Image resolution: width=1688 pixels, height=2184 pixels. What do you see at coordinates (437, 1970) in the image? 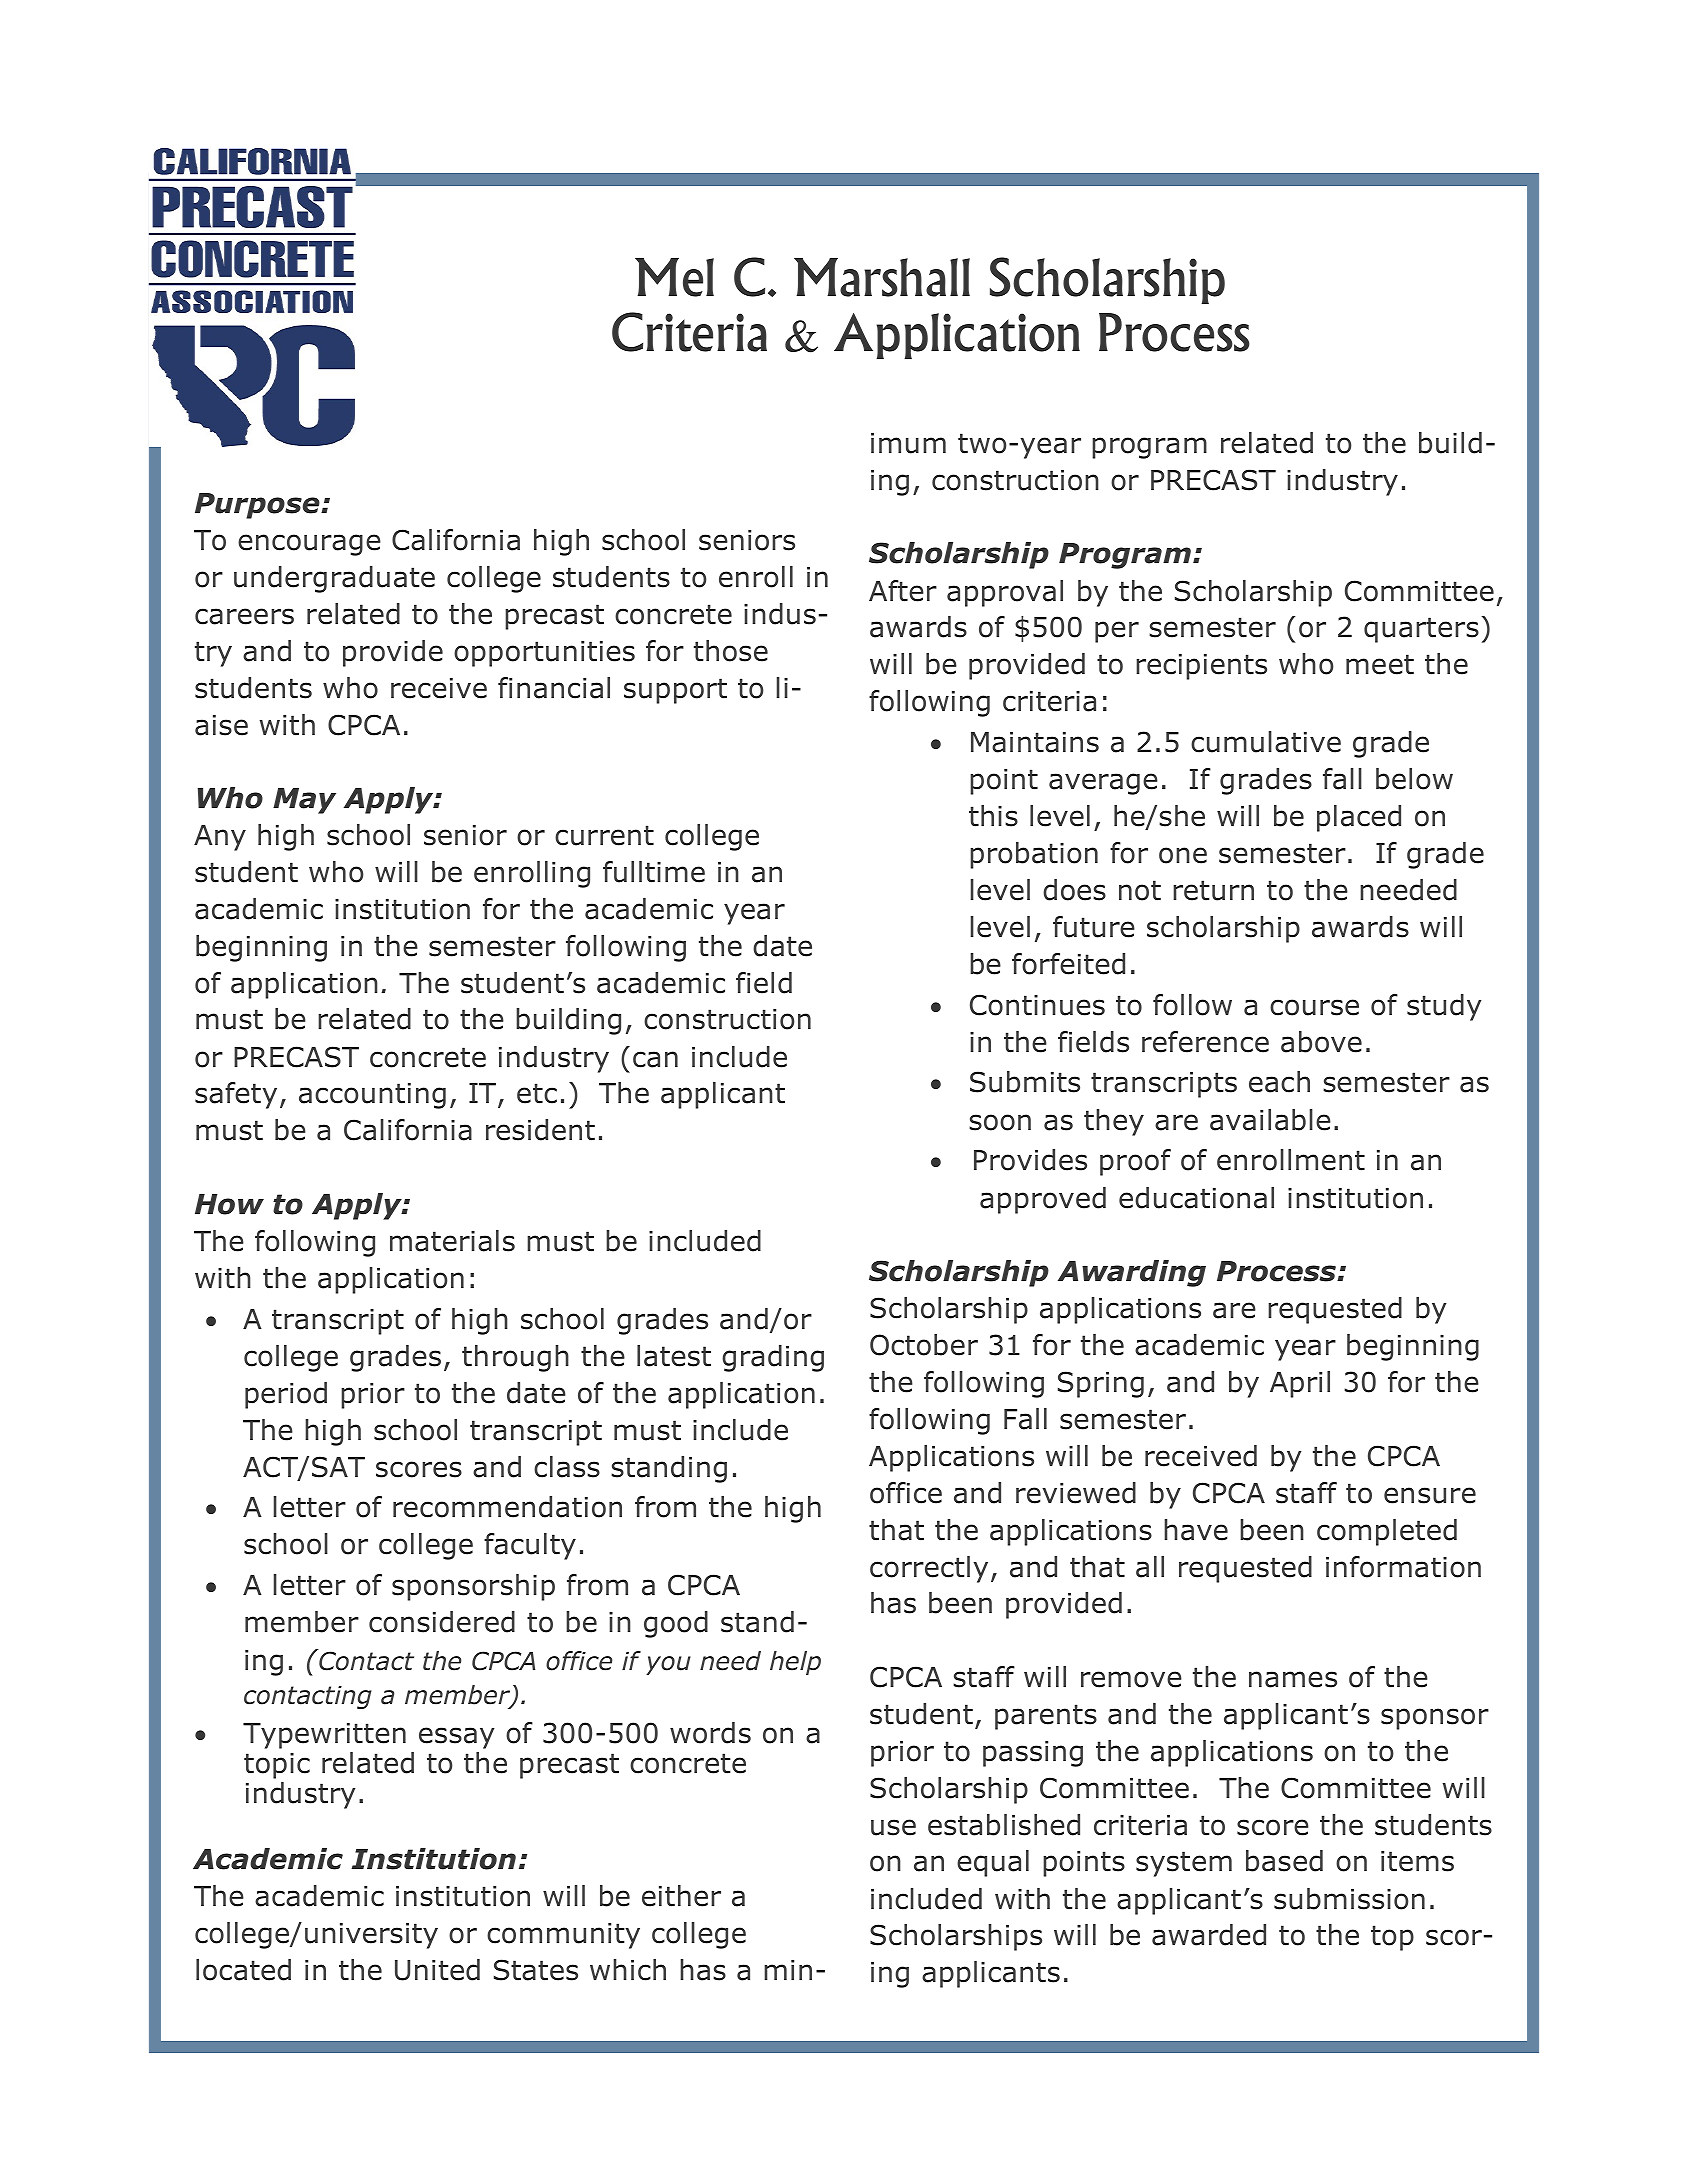
I see `United` at bounding box center [437, 1970].
